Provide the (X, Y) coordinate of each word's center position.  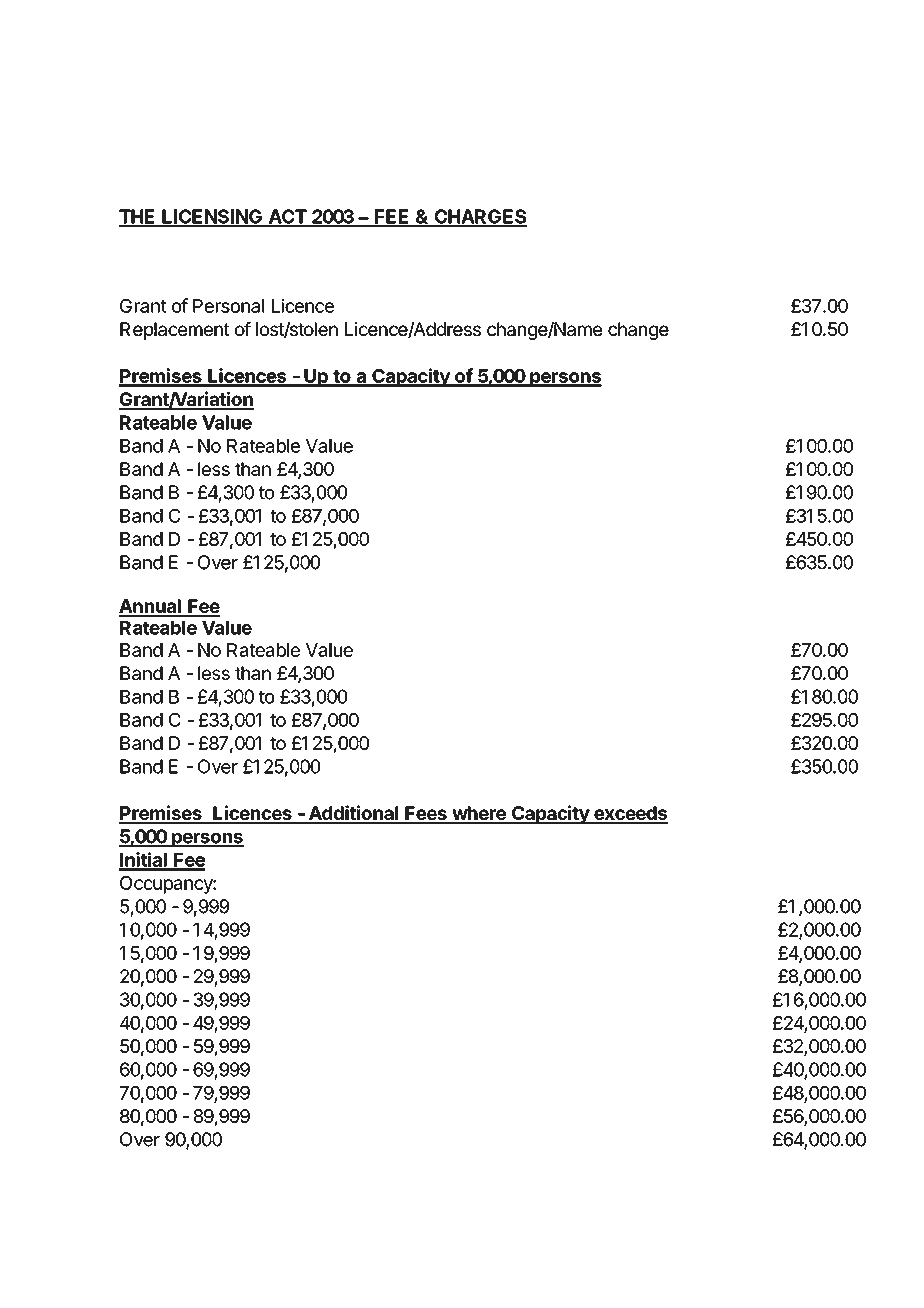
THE (138, 217)
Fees (426, 814)
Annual (151, 607)
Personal (228, 306)
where (479, 814)
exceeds (630, 814)
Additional (353, 814)
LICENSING (212, 217)
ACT (287, 217)
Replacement (175, 331)
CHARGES (479, 217)
